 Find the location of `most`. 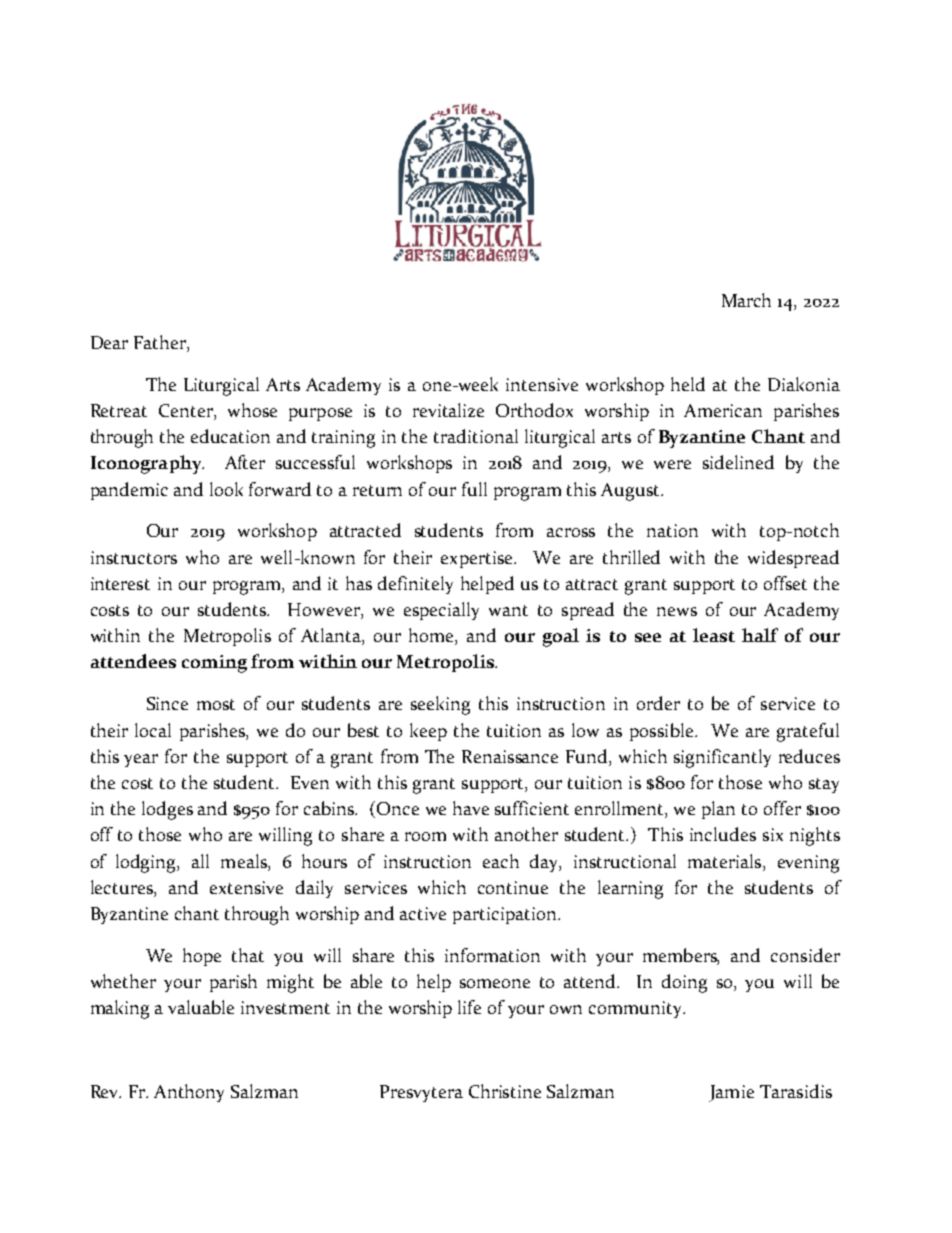

most is located at coordinates (216, 704).
